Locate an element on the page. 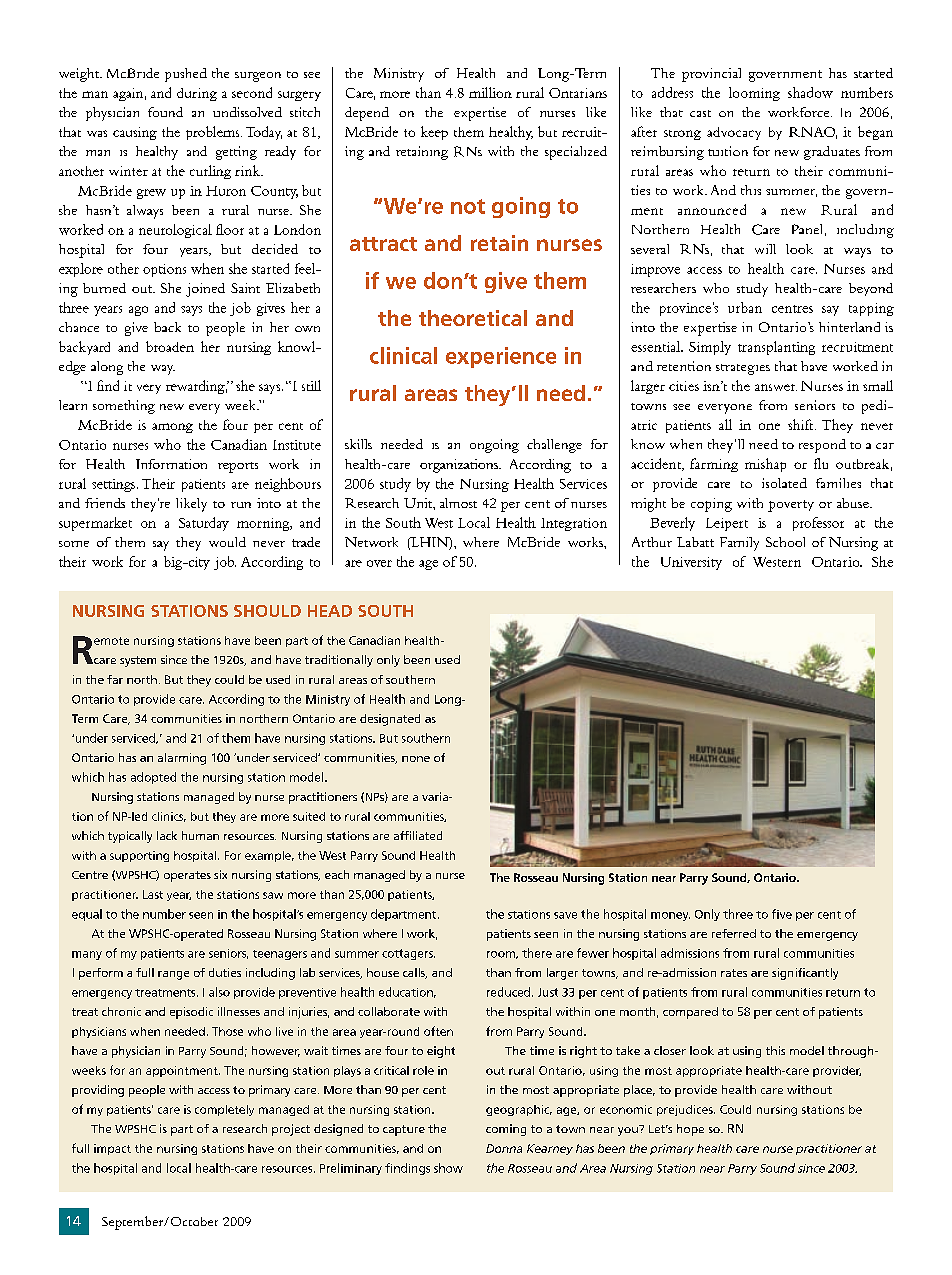 This document has height=1275, width=952. found is located at coordinates (165, 112).
